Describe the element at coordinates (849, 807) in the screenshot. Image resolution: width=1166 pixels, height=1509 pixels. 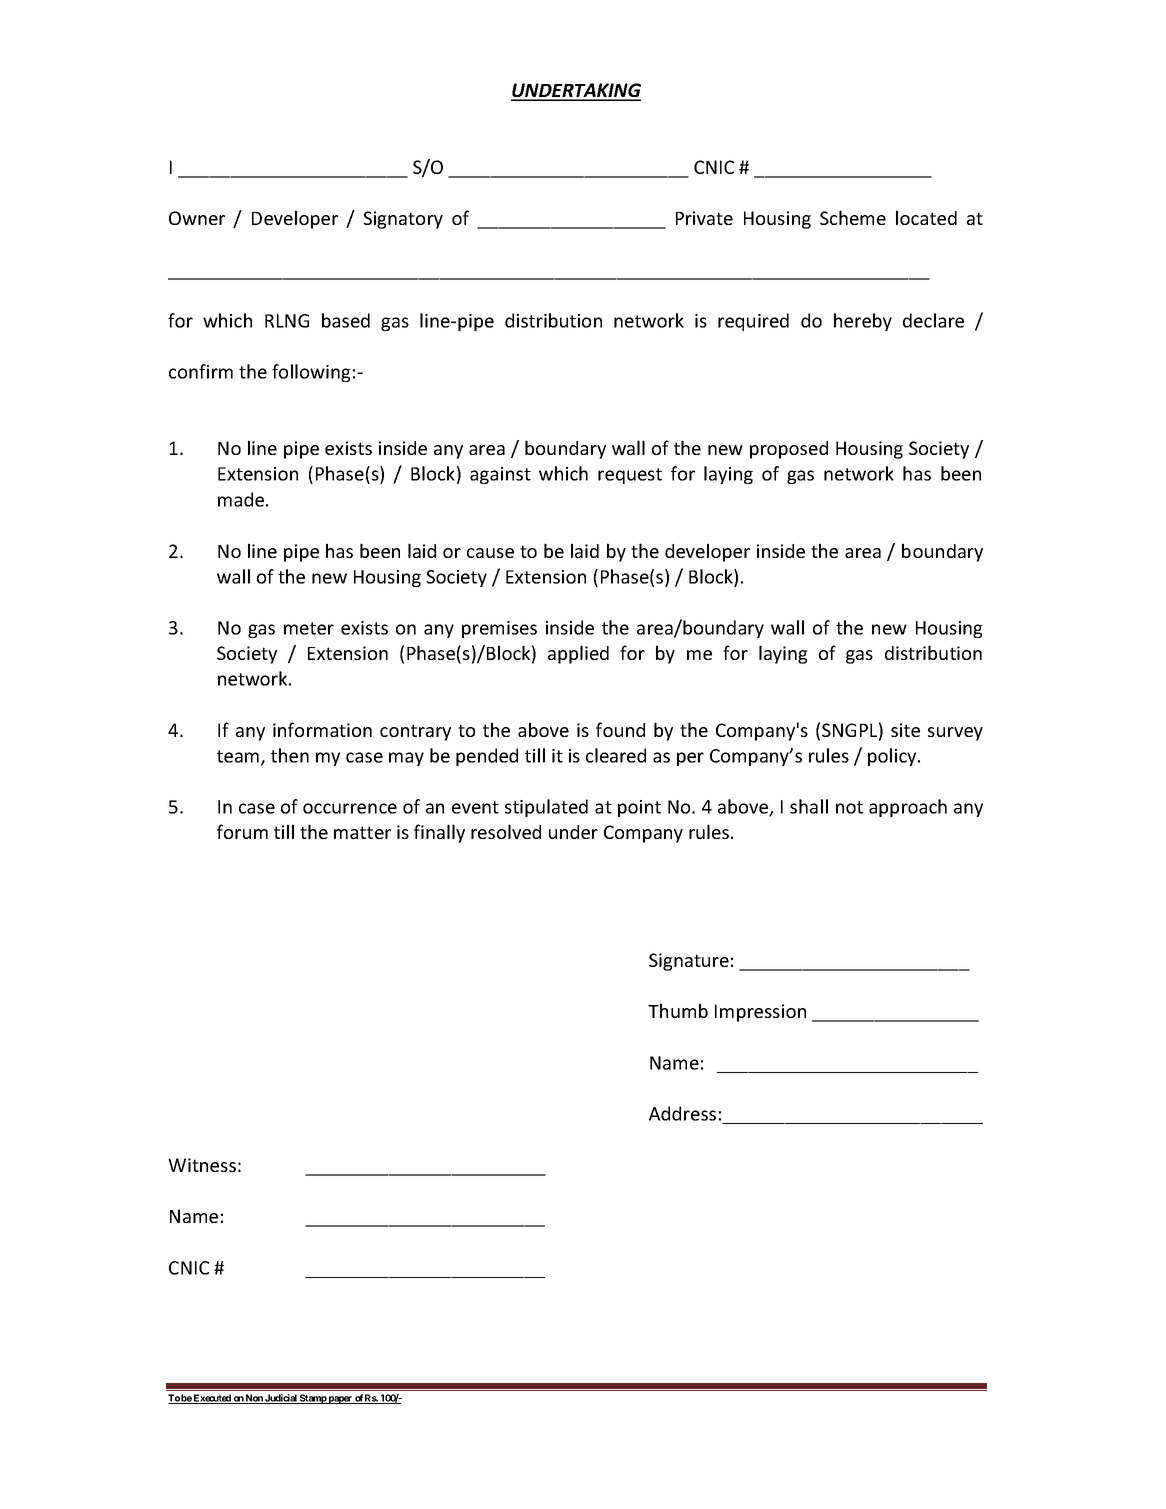
I see `not` at that location.
